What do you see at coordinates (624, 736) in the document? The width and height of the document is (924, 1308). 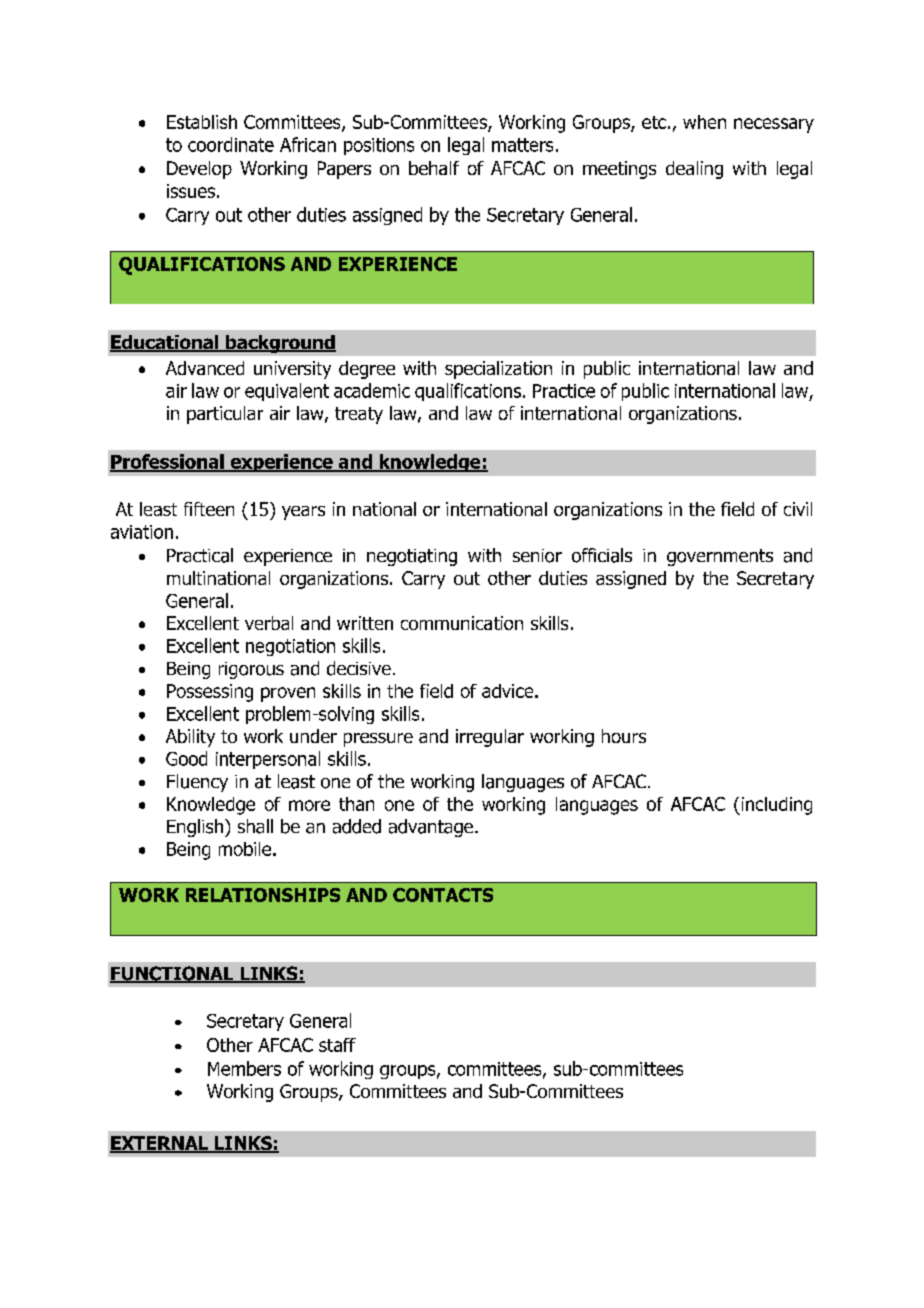 I see `hours` at bounding box center [624, 736].
